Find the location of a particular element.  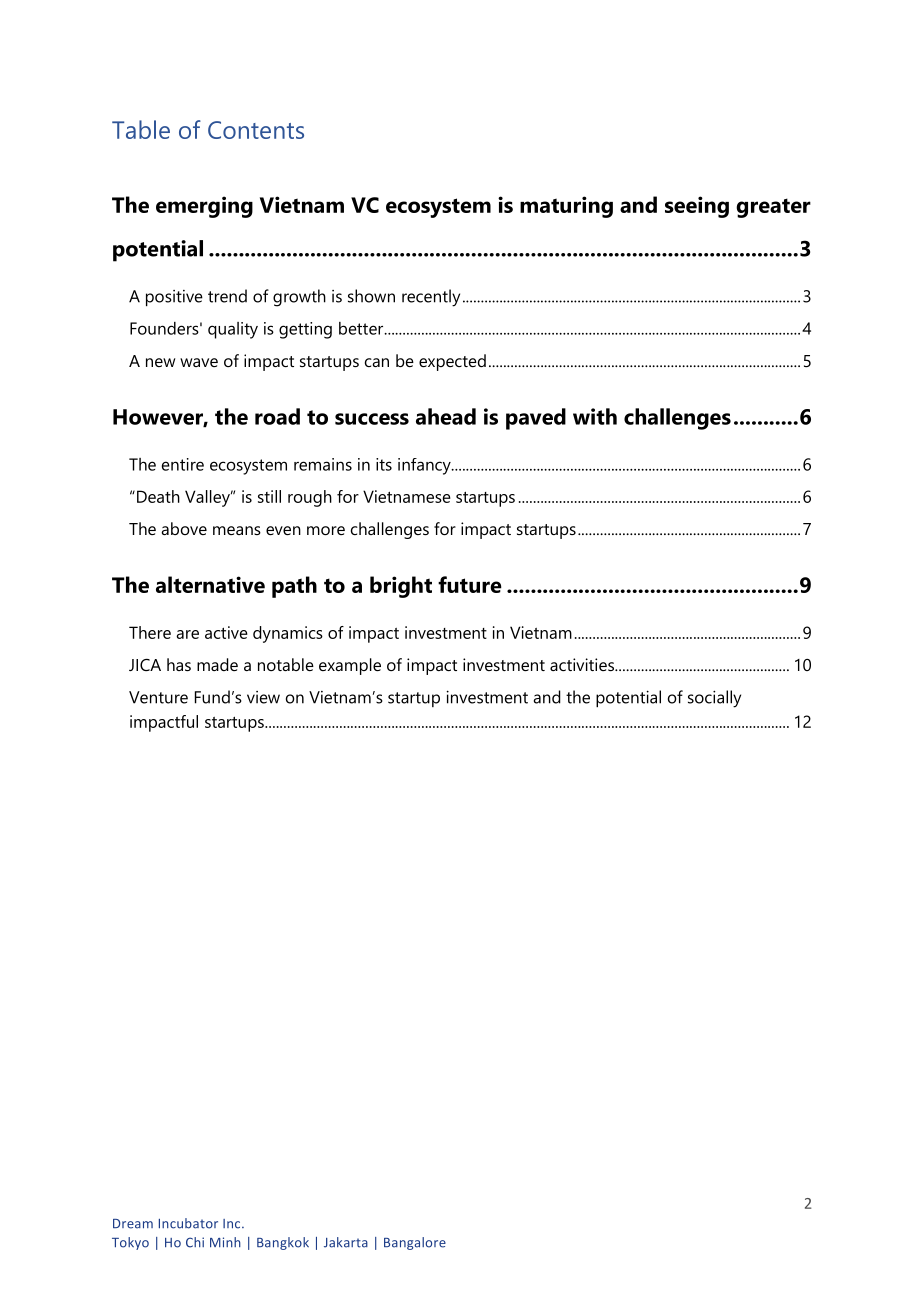

Incubator is located at coordinates (188, 1223).
